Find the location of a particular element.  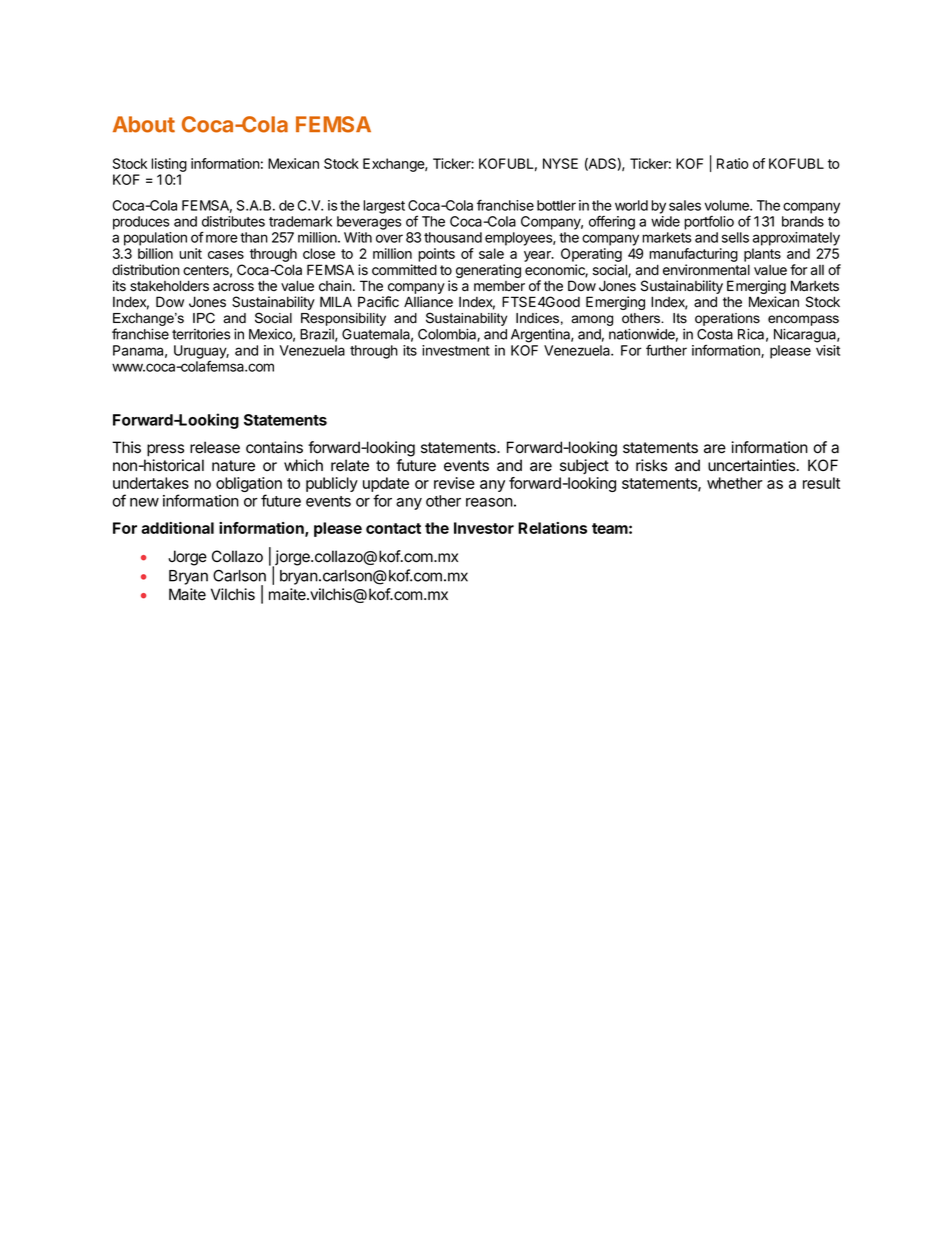

additional is located at coordinates (177, 528).
